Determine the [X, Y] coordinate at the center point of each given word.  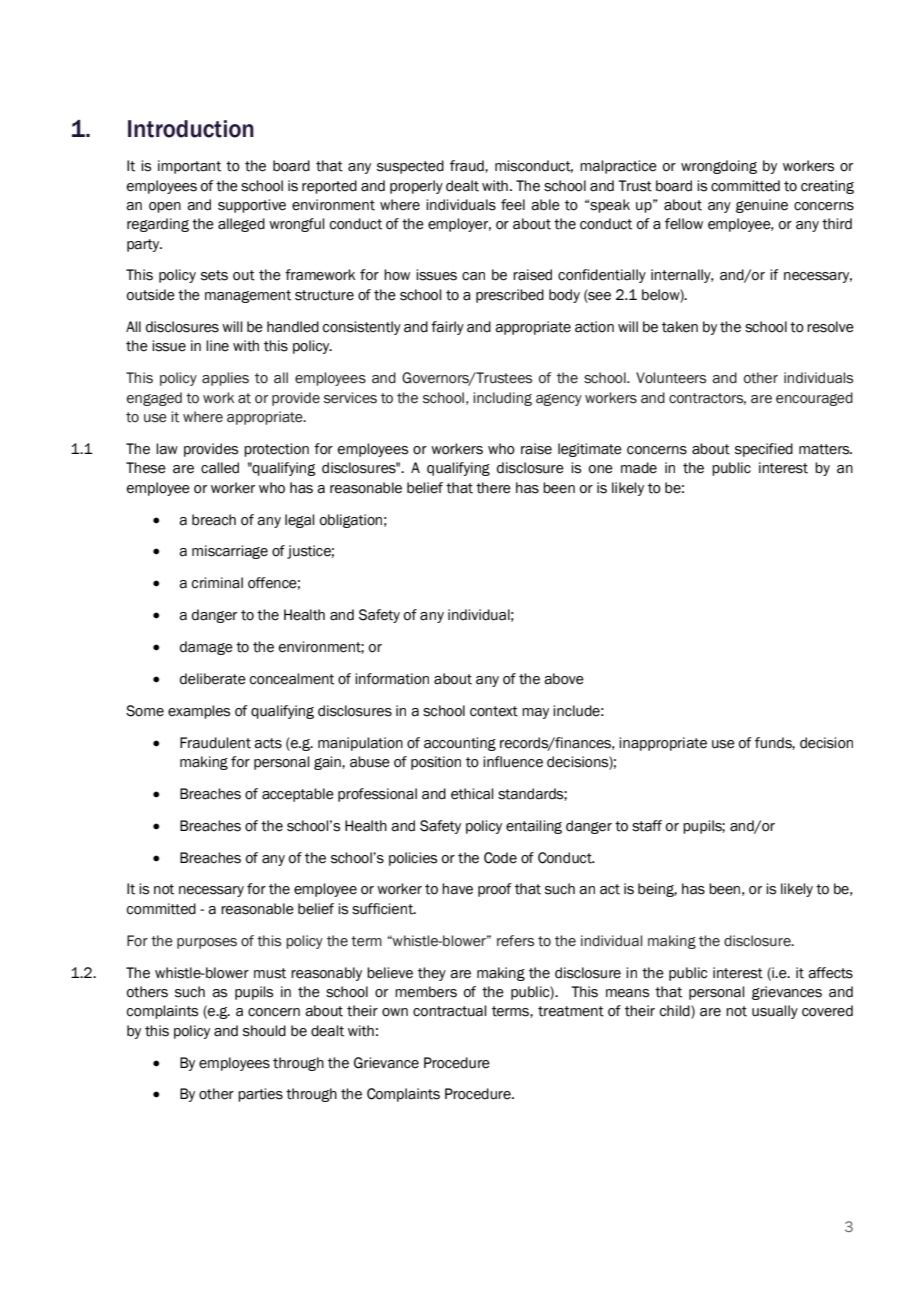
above [564, 679]
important [189, 167]
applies [225, 379]
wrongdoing [719, 167]
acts [268, 743]
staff [647, 826]
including [502, 399]
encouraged [814, 399]
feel [513, 205]
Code [500, 858]
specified [764, 450]
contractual [450, 1011]
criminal [217, 583]
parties [260, 1095]
